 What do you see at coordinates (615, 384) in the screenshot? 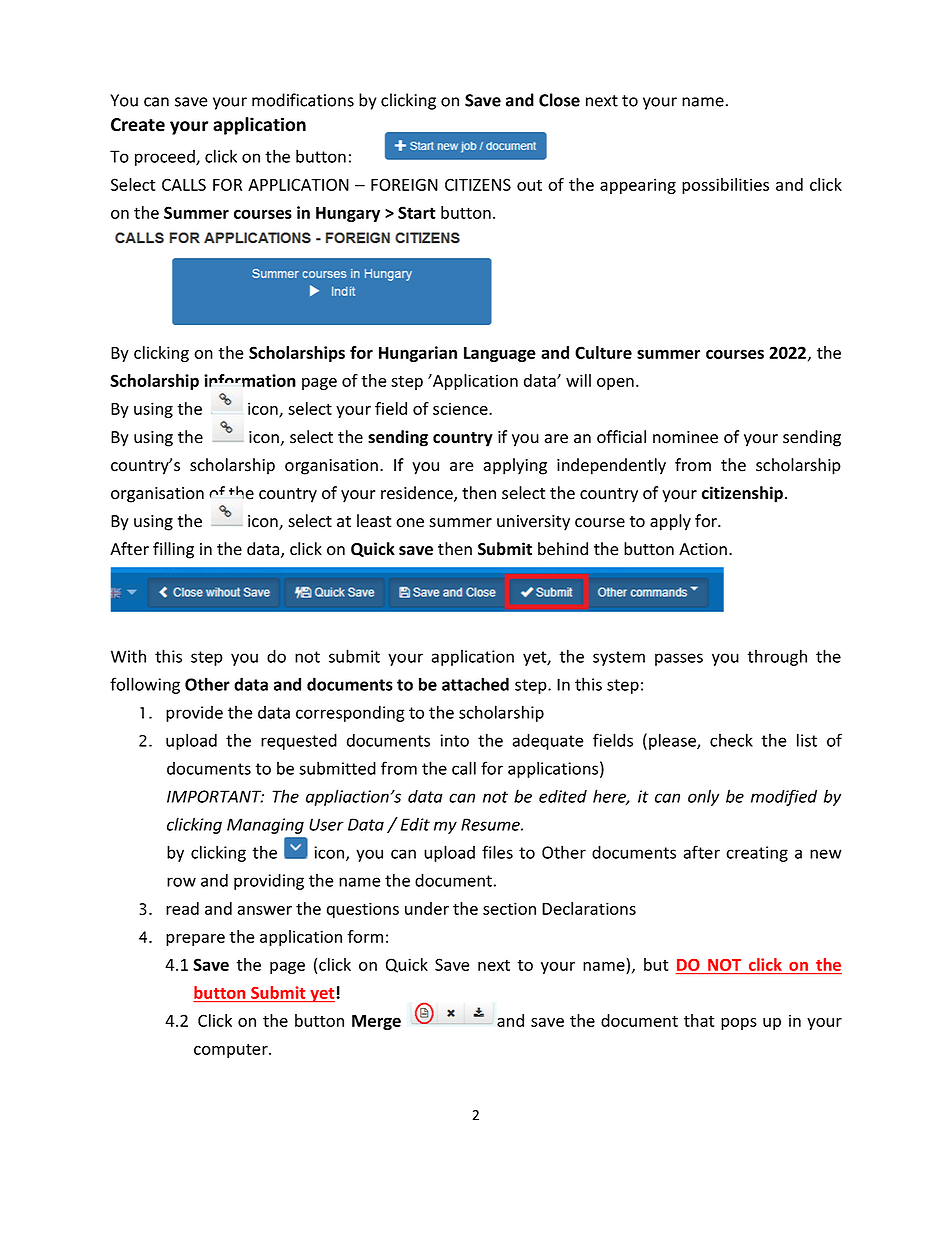
I see `open` at bounding box center [615, 384].
